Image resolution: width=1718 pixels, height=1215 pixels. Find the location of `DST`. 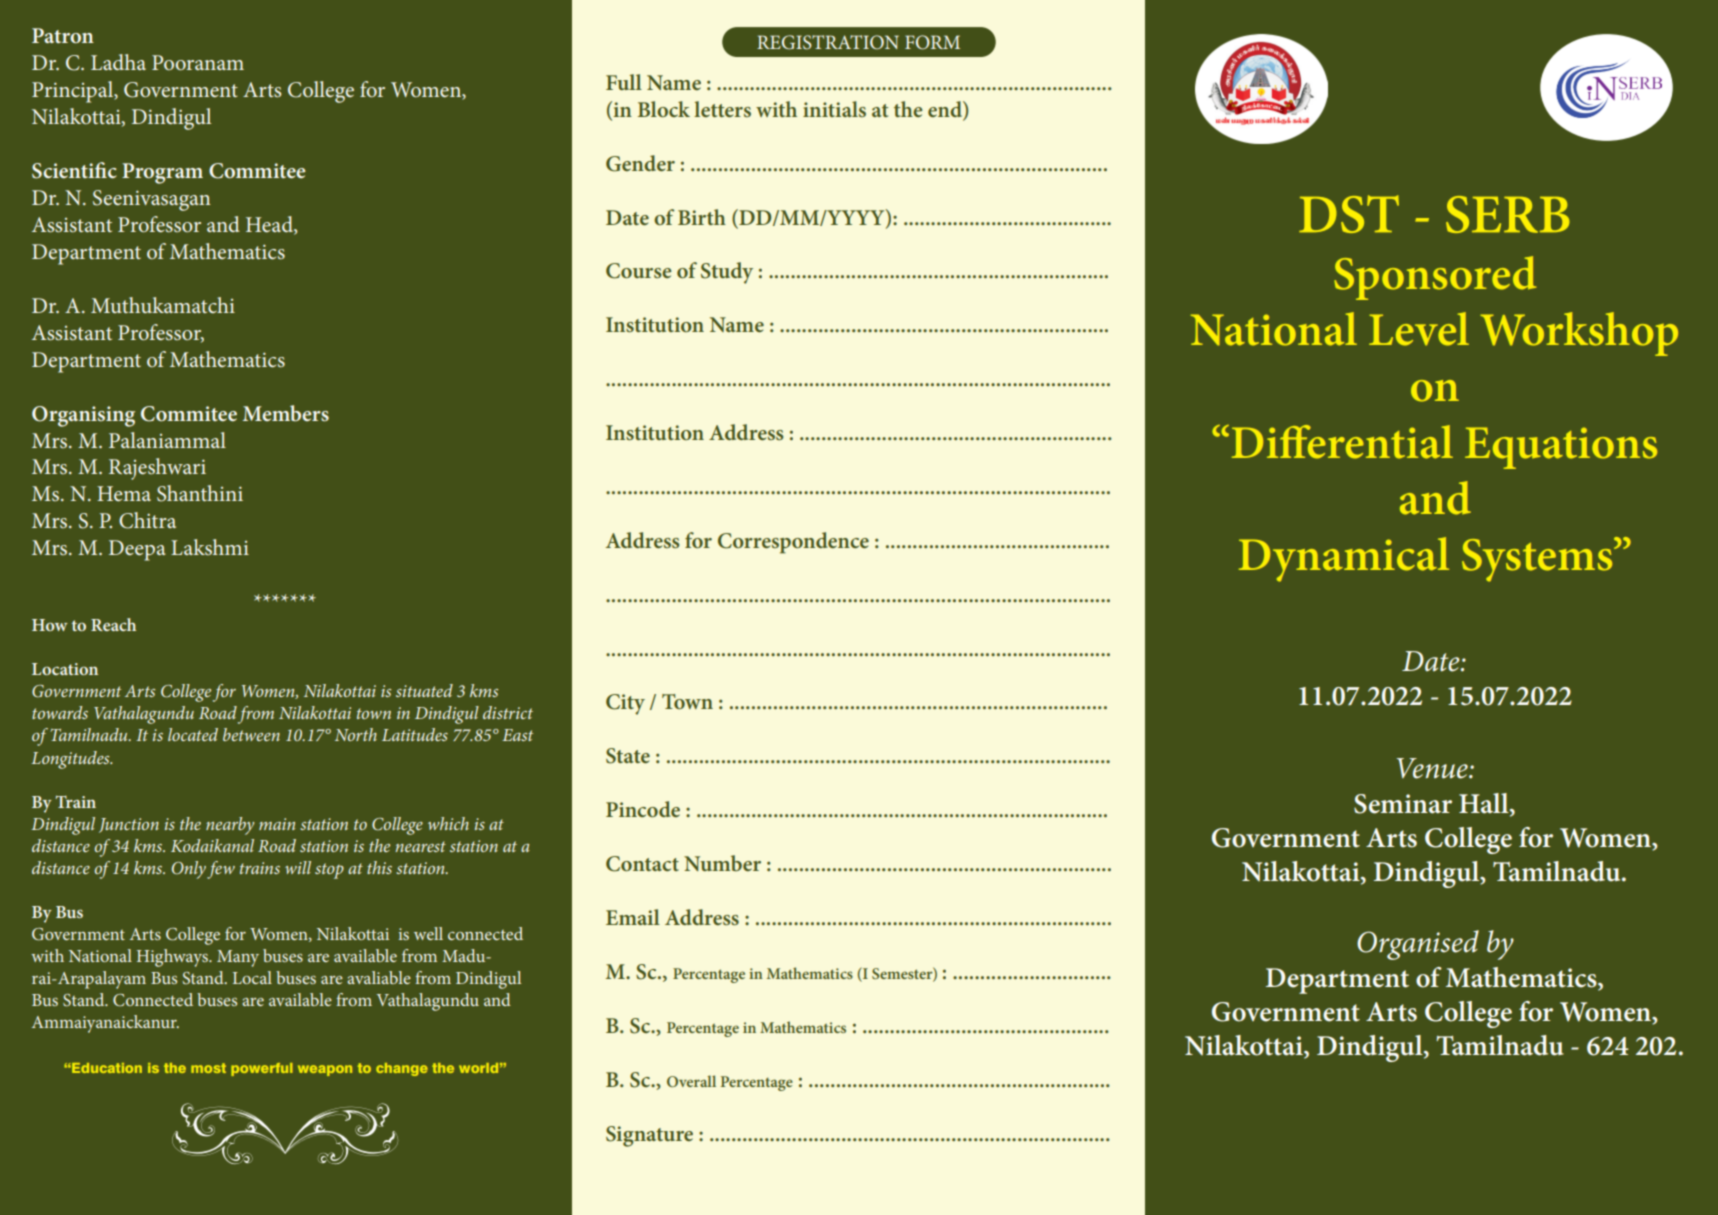

DST is located at coordinates (1349, 214).
